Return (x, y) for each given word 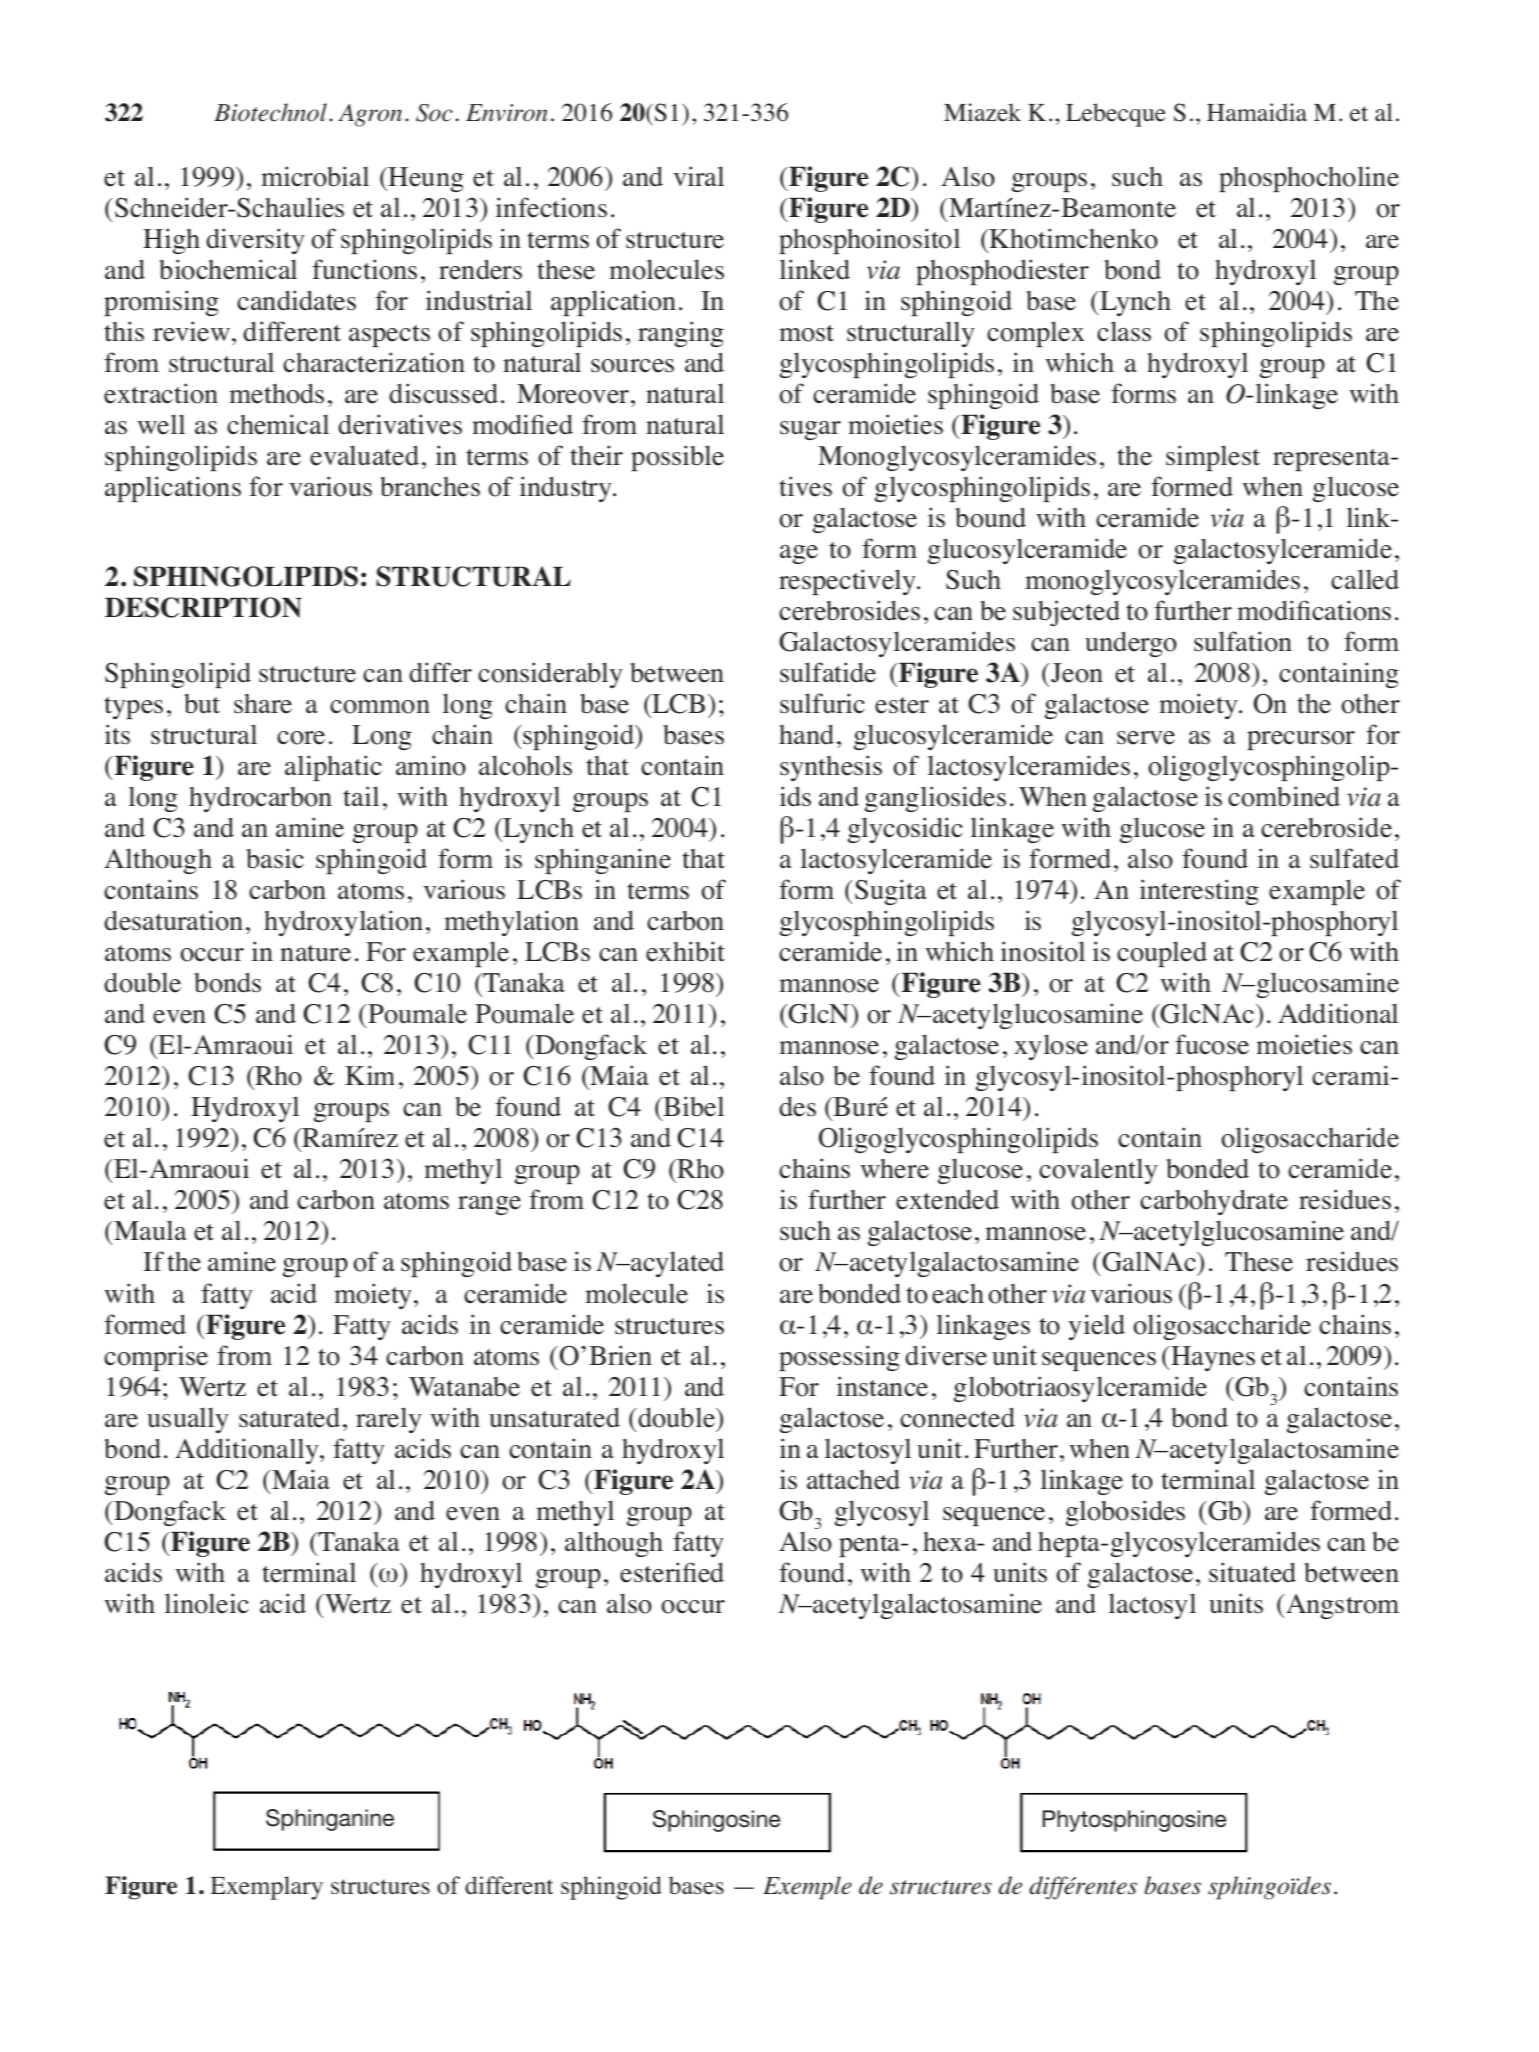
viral (698, 176)
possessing (839, 1358)
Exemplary (266, 1888)
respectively (849, 582)
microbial (315, 176)
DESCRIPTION (203, 607)
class (1124, 331)
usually (188, 1420)
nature (315, 953)
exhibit (685, 951)
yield (1096, 1327)
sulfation (1243, 641)
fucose (1212, 1044)
